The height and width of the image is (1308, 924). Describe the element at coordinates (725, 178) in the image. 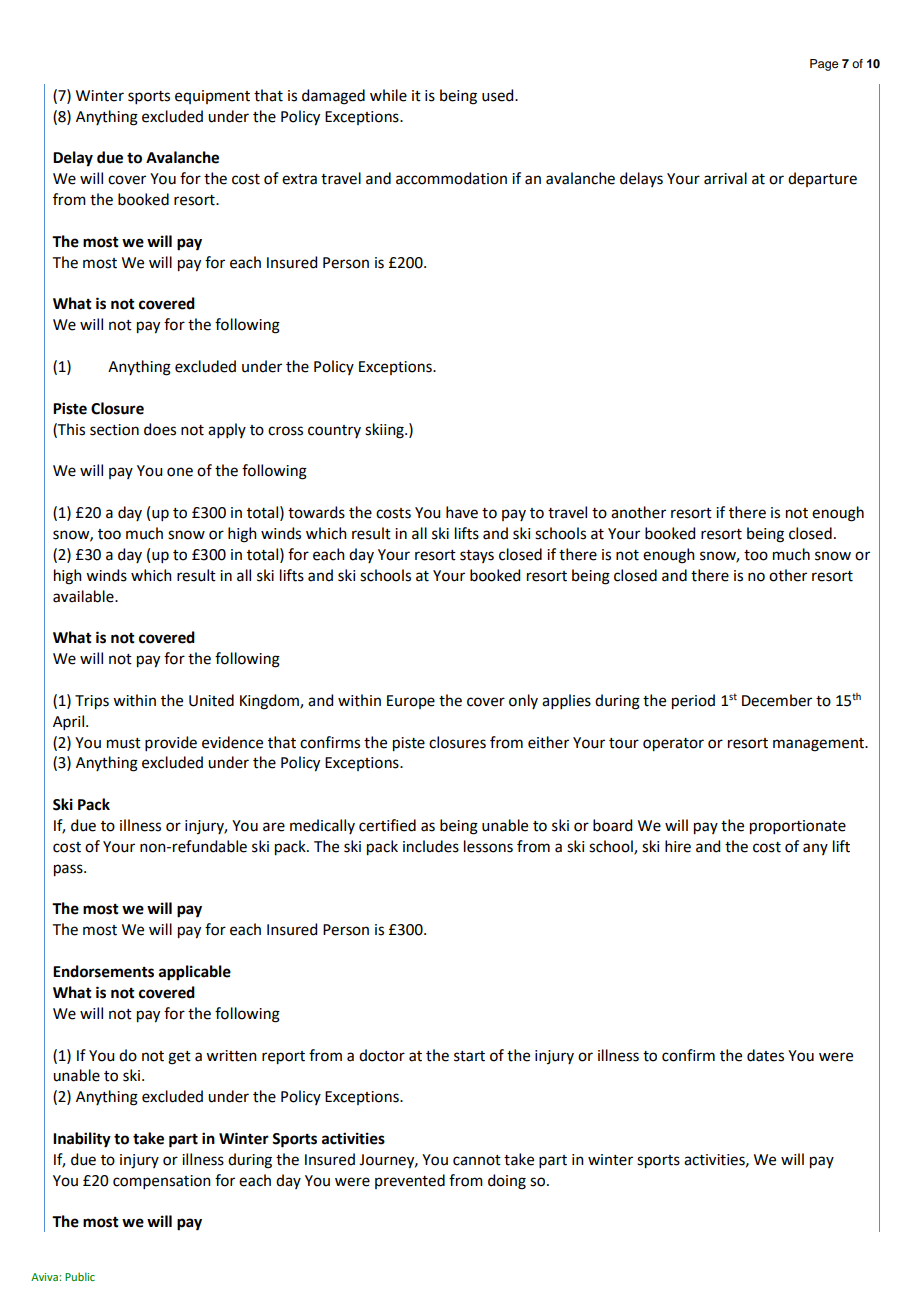

I see `arrival` at that location.
